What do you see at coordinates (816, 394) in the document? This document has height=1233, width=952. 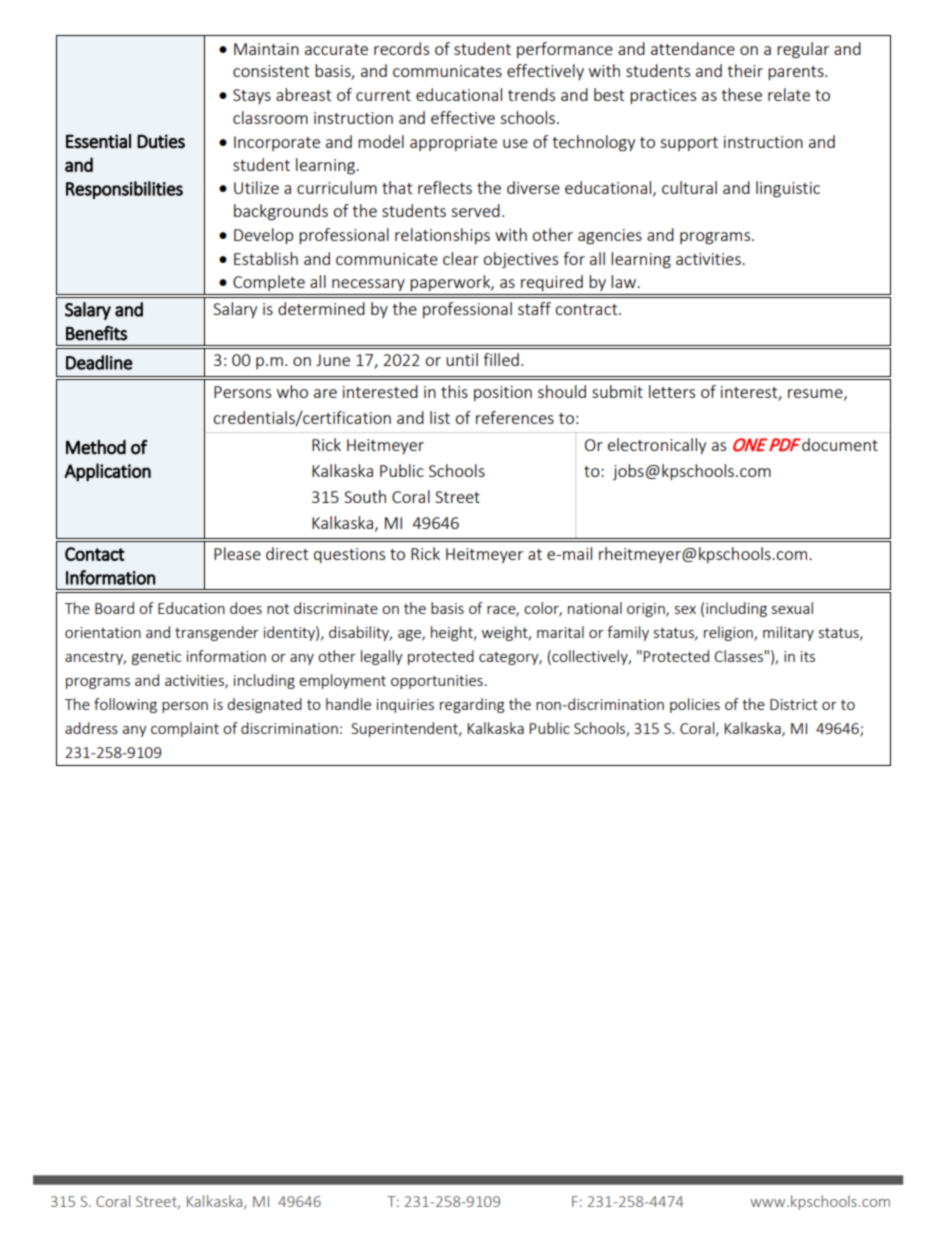 I see `resume` at bounding box center [816, 394].
